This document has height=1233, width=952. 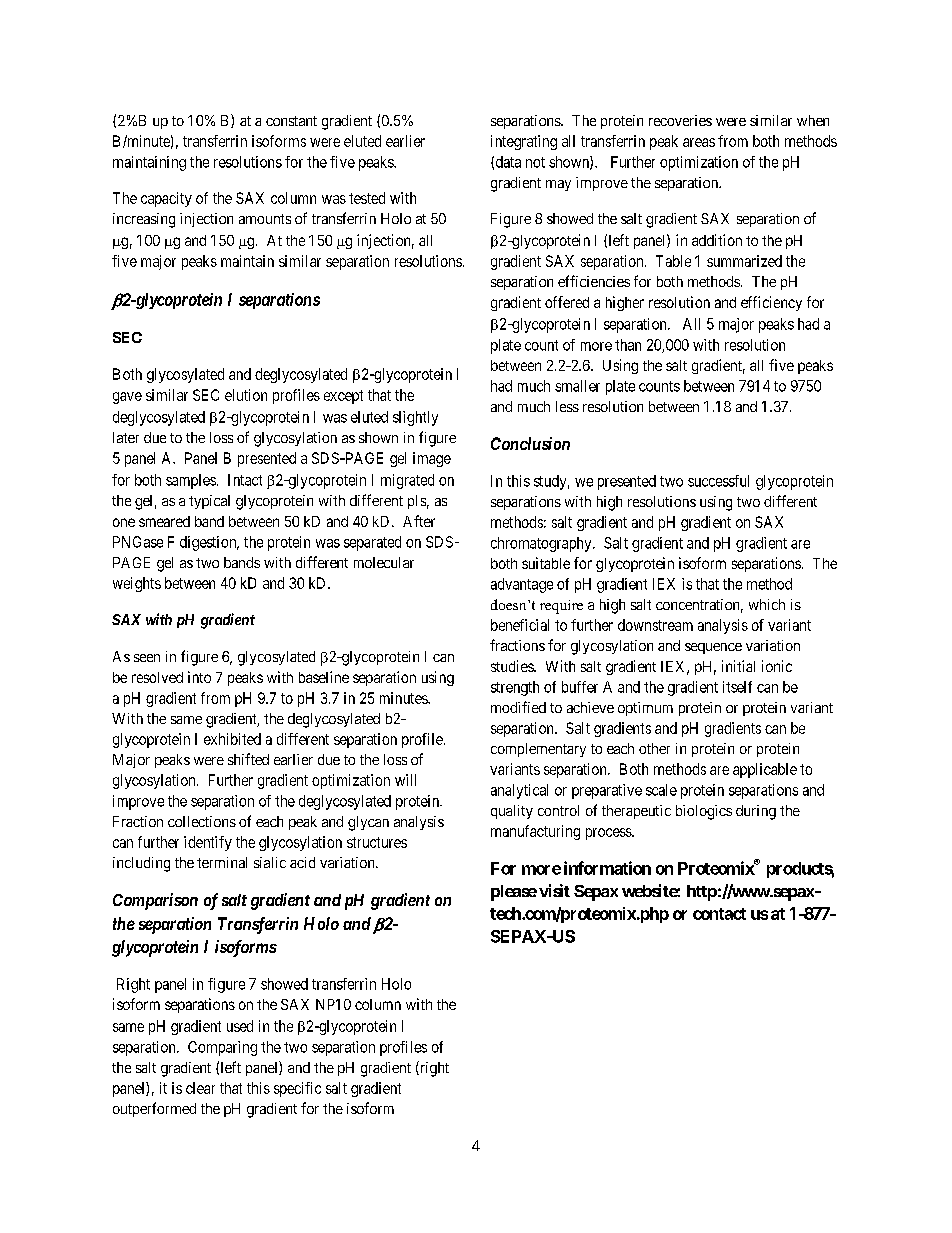 I want to click on weights, so click(x=137, y=584).
